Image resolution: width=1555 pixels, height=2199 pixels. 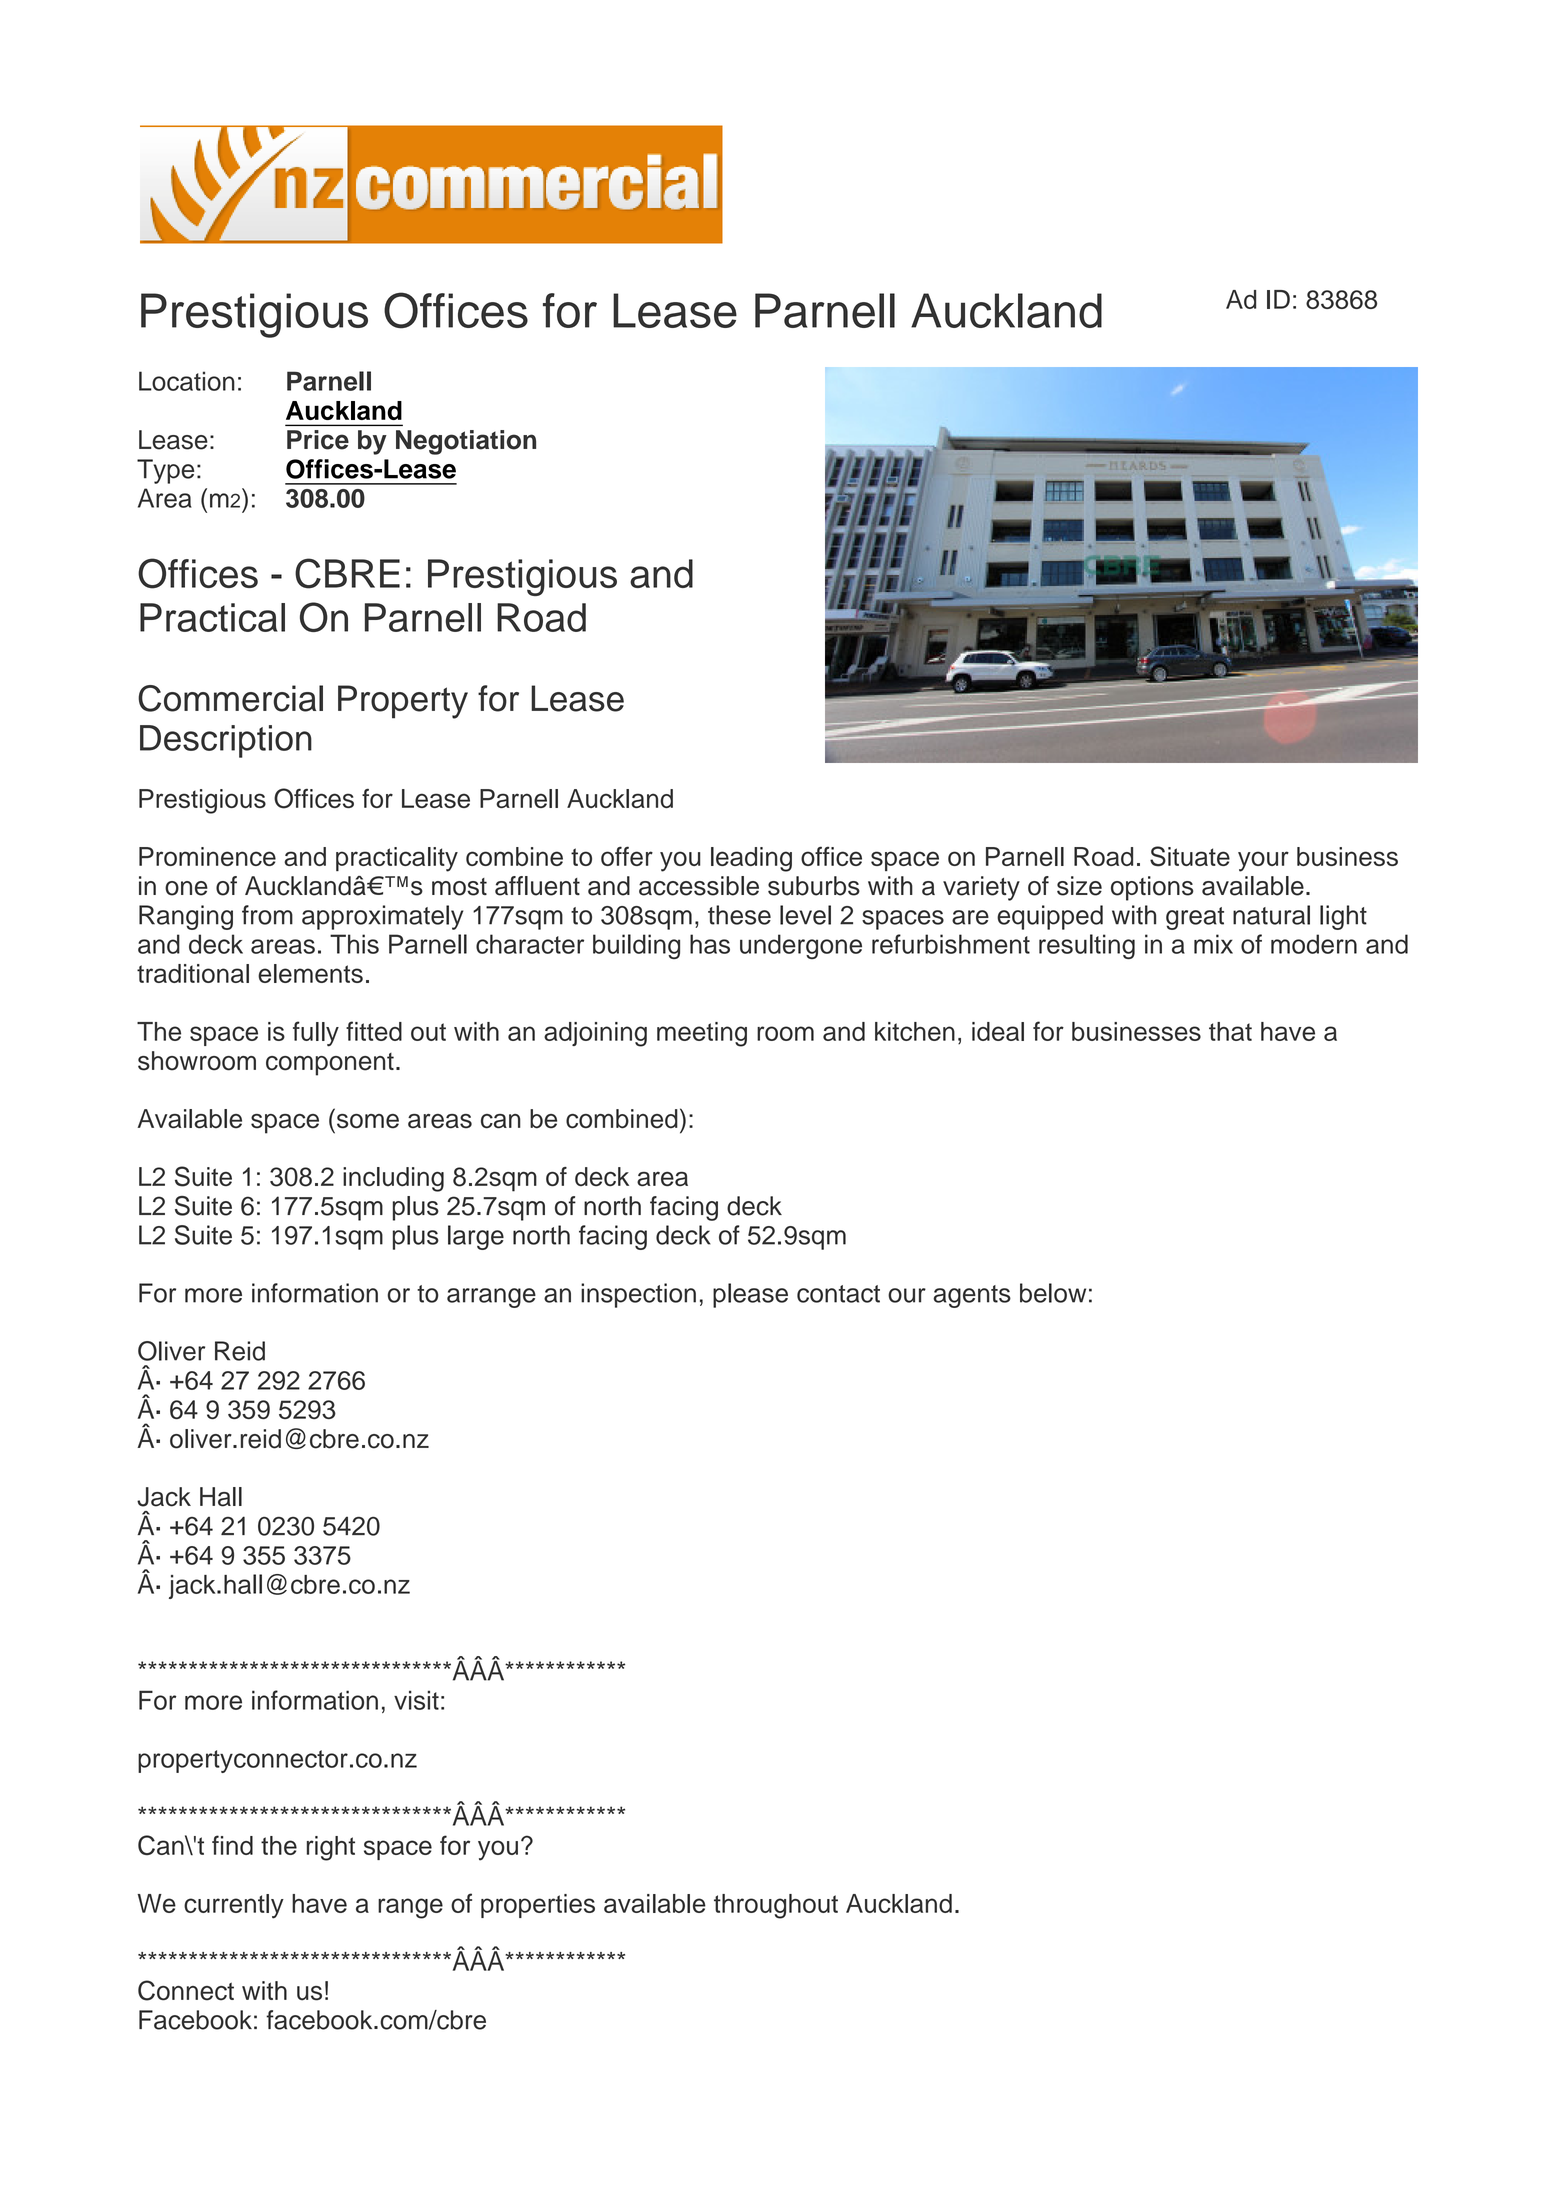 I want to click on some, so click(x=368, y=1121).
